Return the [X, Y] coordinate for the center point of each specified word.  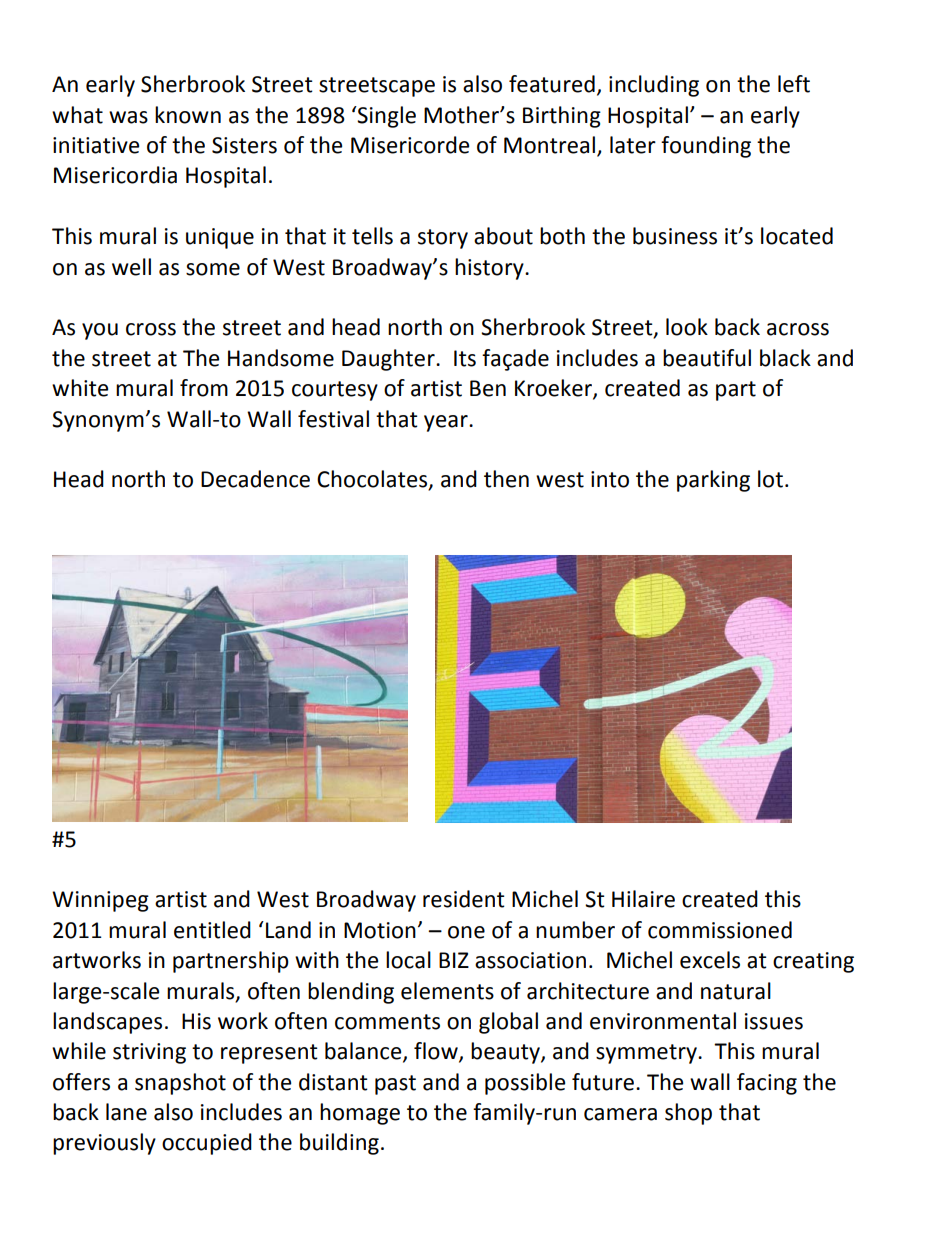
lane [126, 1112]
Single [386, 117]
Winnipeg [100, 901]
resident [464, 899]
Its [465, 358]
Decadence [255, 479]
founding [706, 147]
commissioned [720, 930]
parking [713, 481]
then [506, 479]
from [204, 388]
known [188, 115]
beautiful [707, 358]
